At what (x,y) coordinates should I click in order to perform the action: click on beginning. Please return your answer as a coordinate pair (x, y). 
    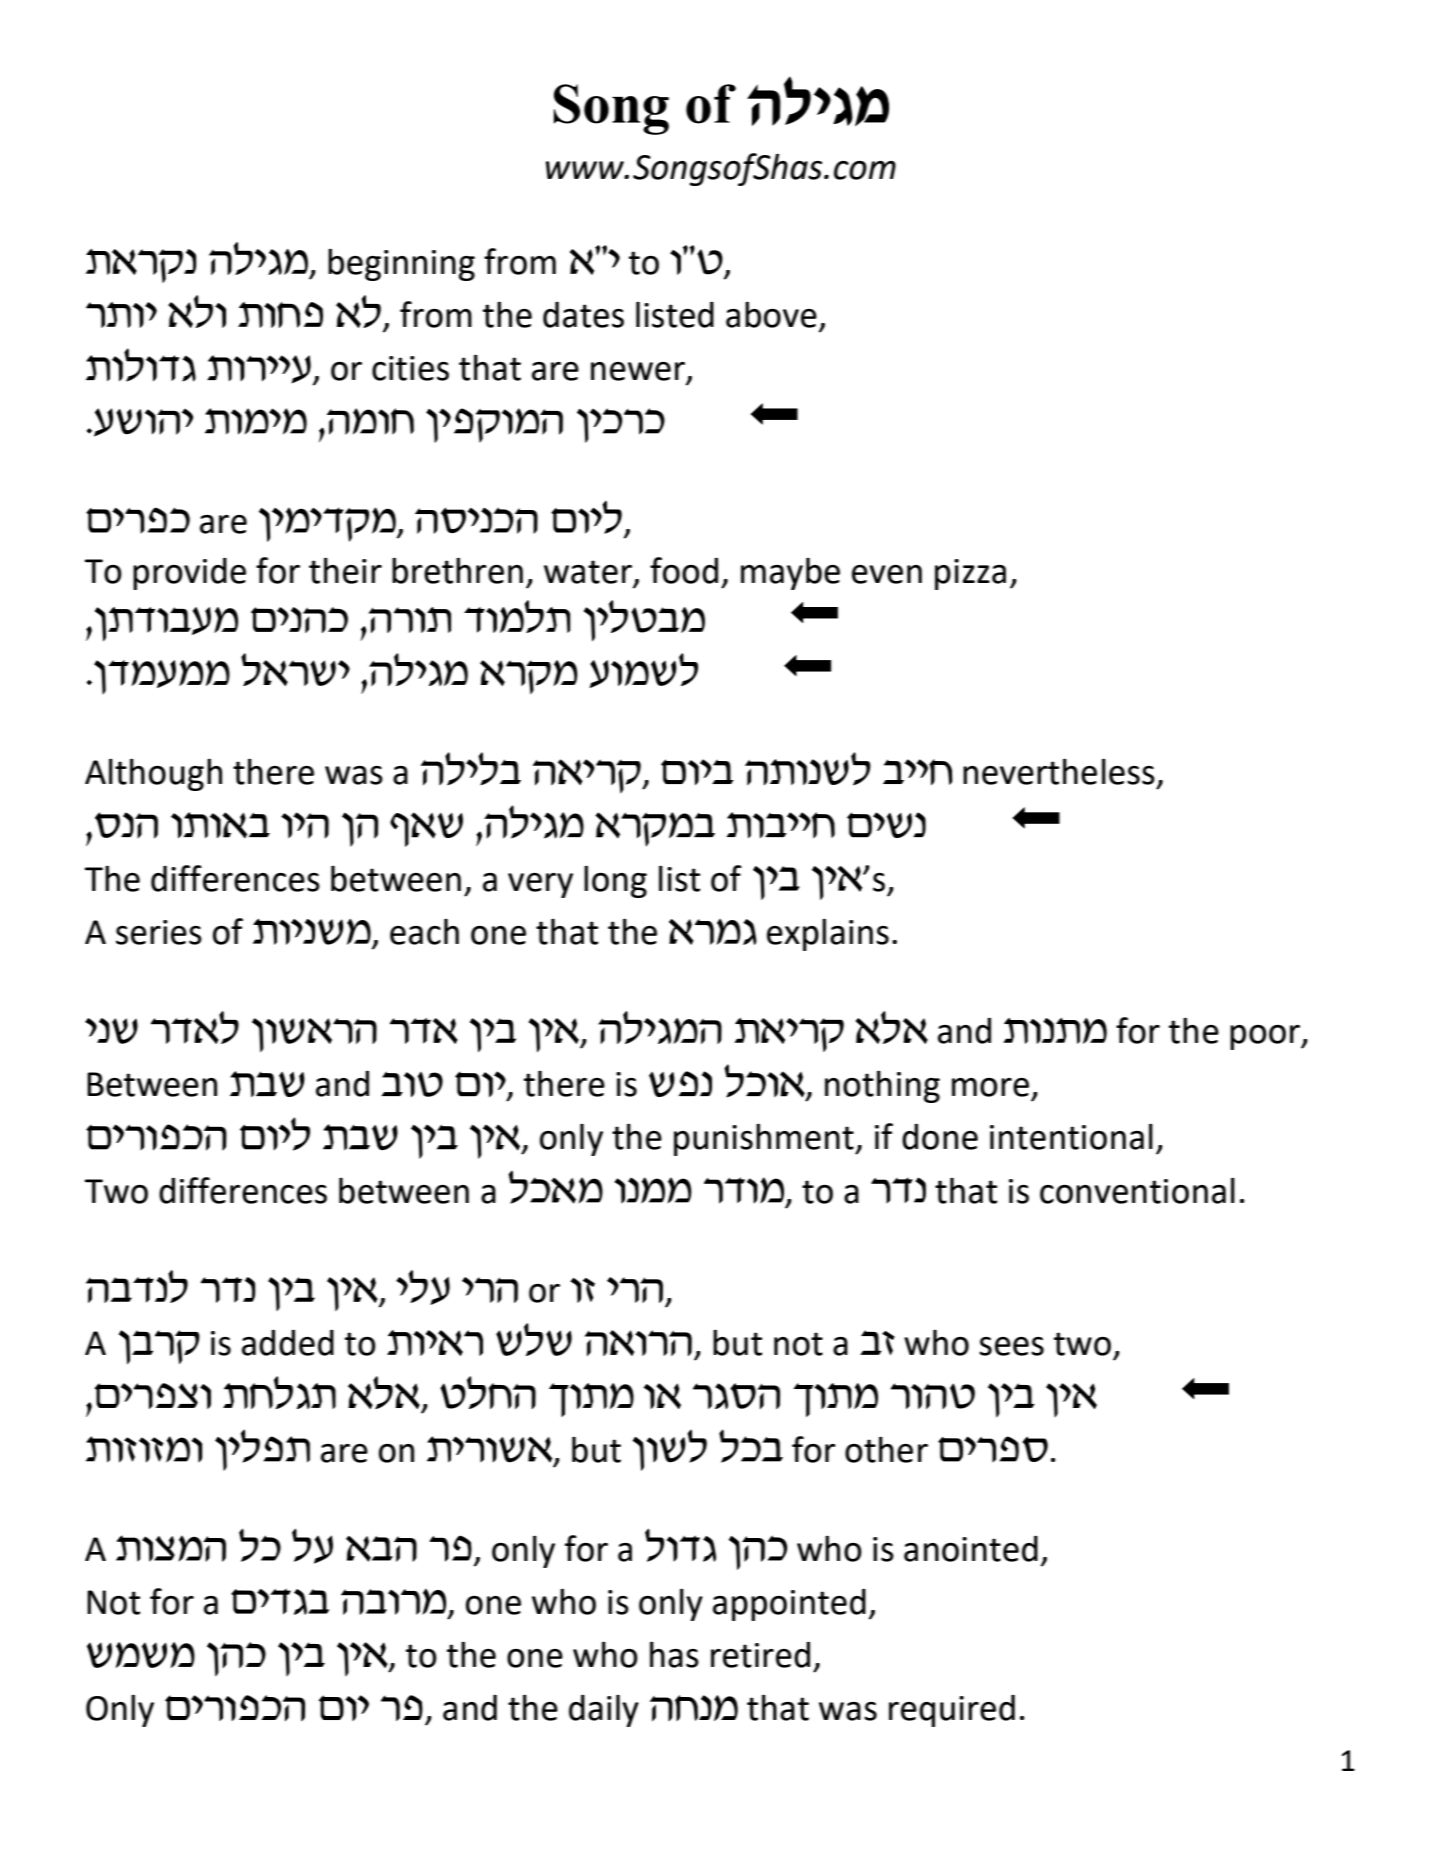
    Looking at the image, I should click on (401, 265).
